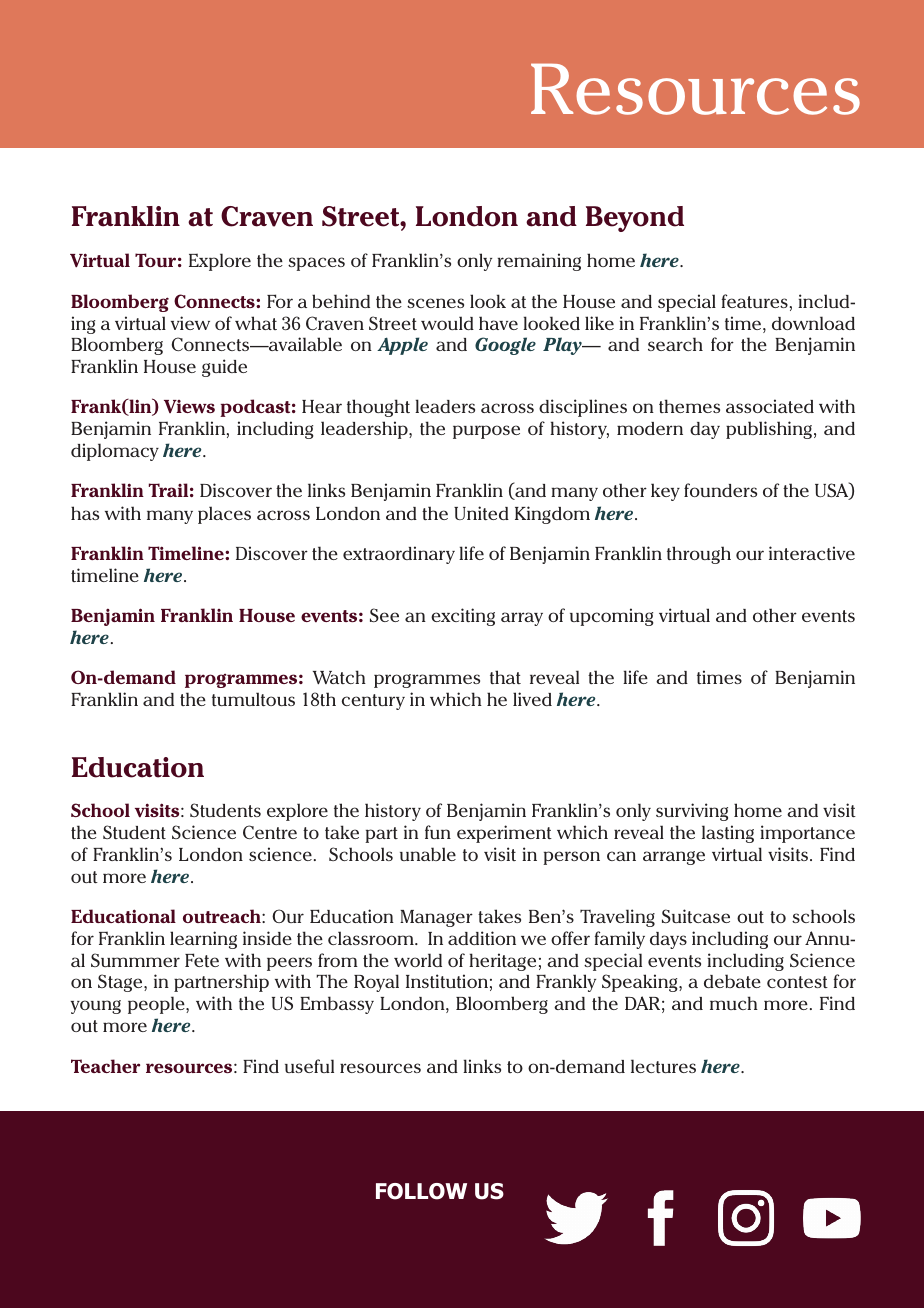 This document has height=1308, width=924. Describe the element at coordinates (105, 1066) in the document. I see `Teacher` at that location.
